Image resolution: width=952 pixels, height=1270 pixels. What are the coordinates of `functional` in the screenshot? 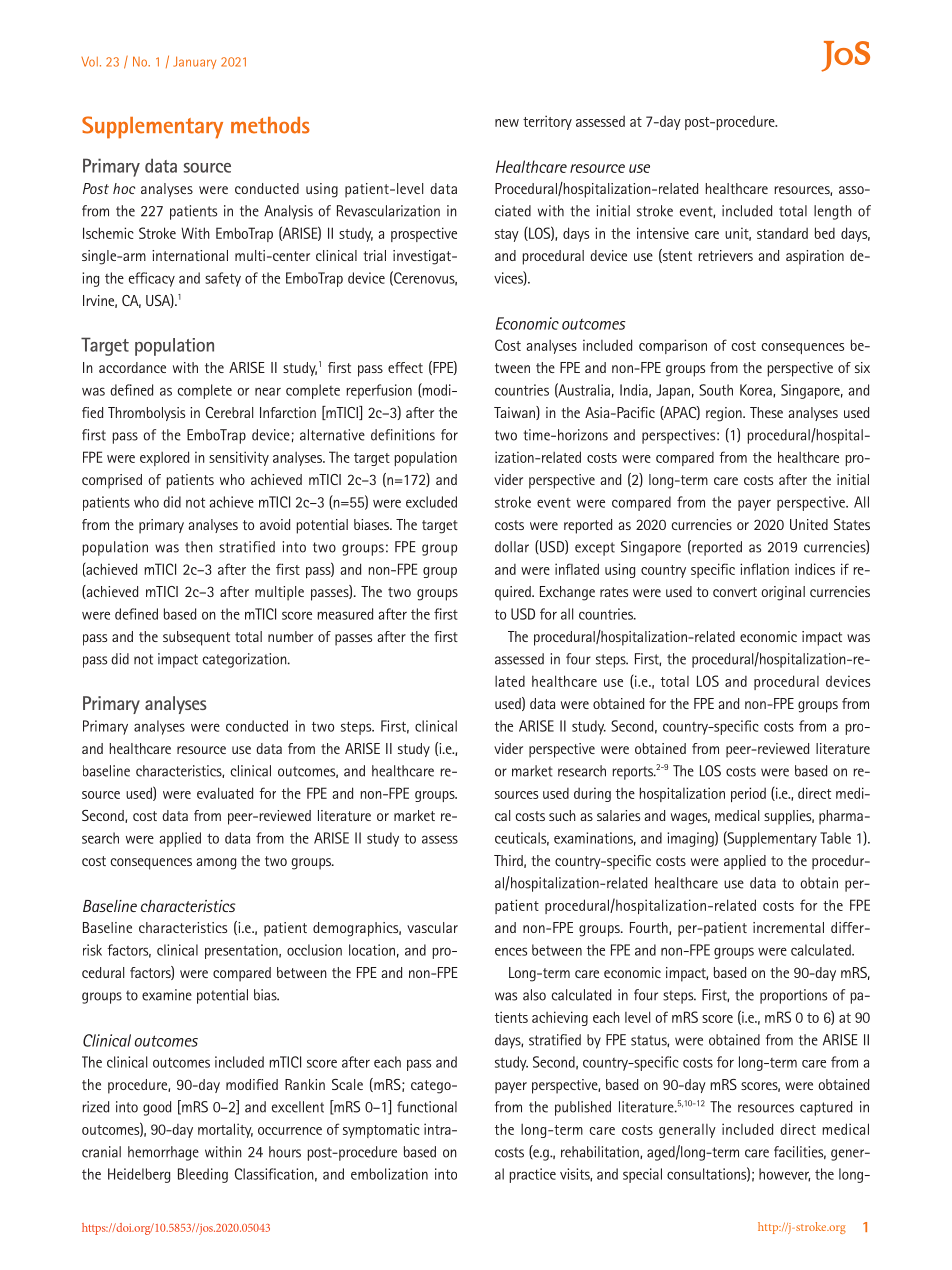 It's located at (427, 1107).
